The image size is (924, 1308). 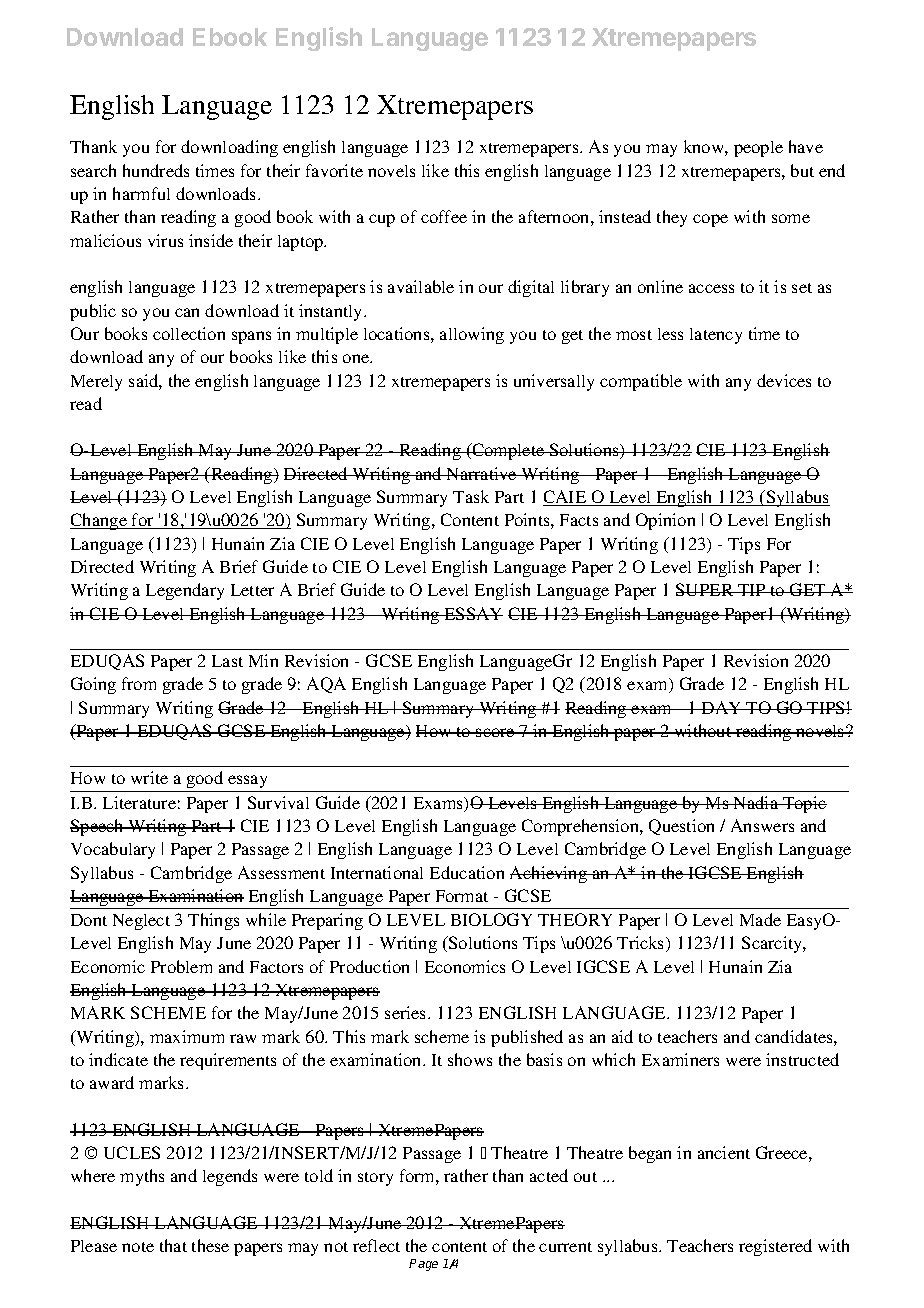 What do you see at coordinates (665, 521) in the image?
I see `Opinion` at bounding box center [665, 521].
